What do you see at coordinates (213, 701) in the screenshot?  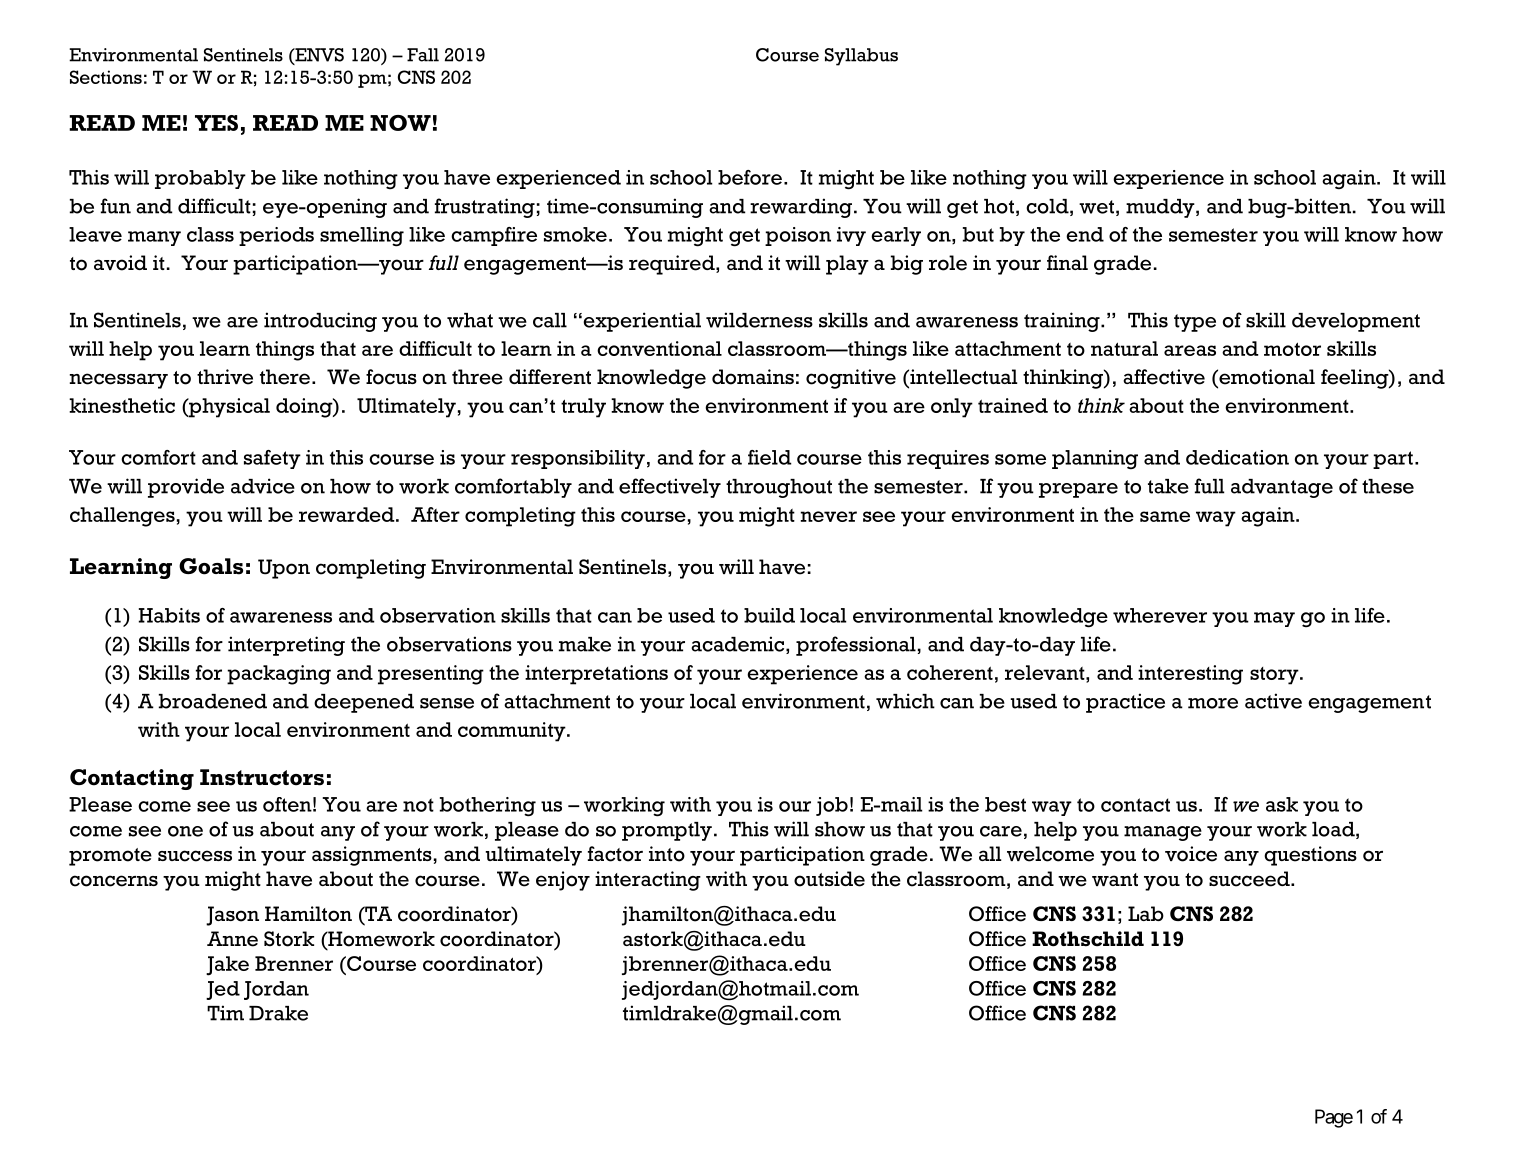 I see `broadened` at bounding box center [213, 701].
